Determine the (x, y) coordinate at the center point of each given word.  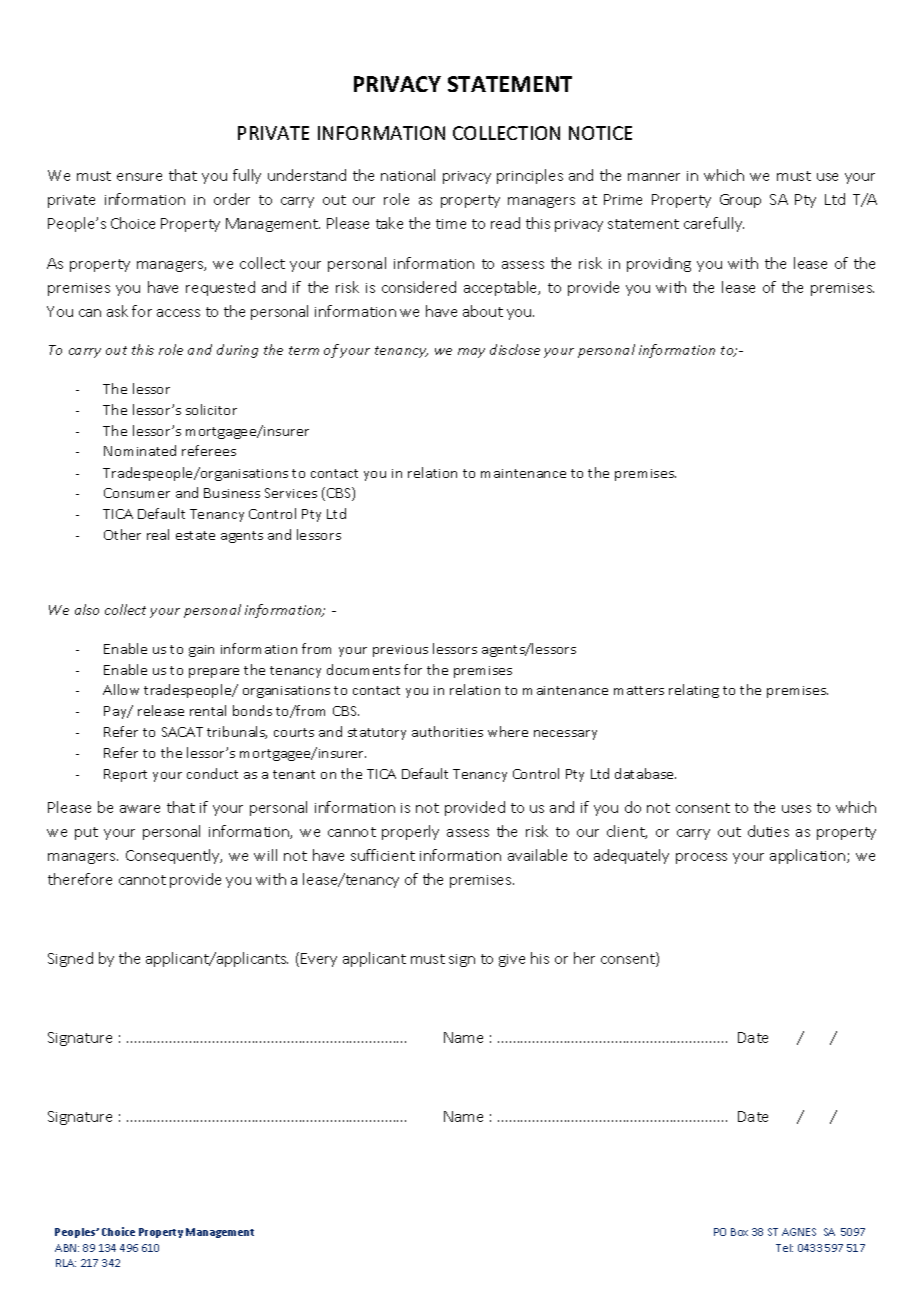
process (701, 858)
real (158, 534)
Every (319, 960)
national (408, 175)
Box (739, 1232)
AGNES (799, 1232)
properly (410, 832)
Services (291, 493)
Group (740, 201)
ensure (139, 177)
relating (694, 691)
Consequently (174, 856)
